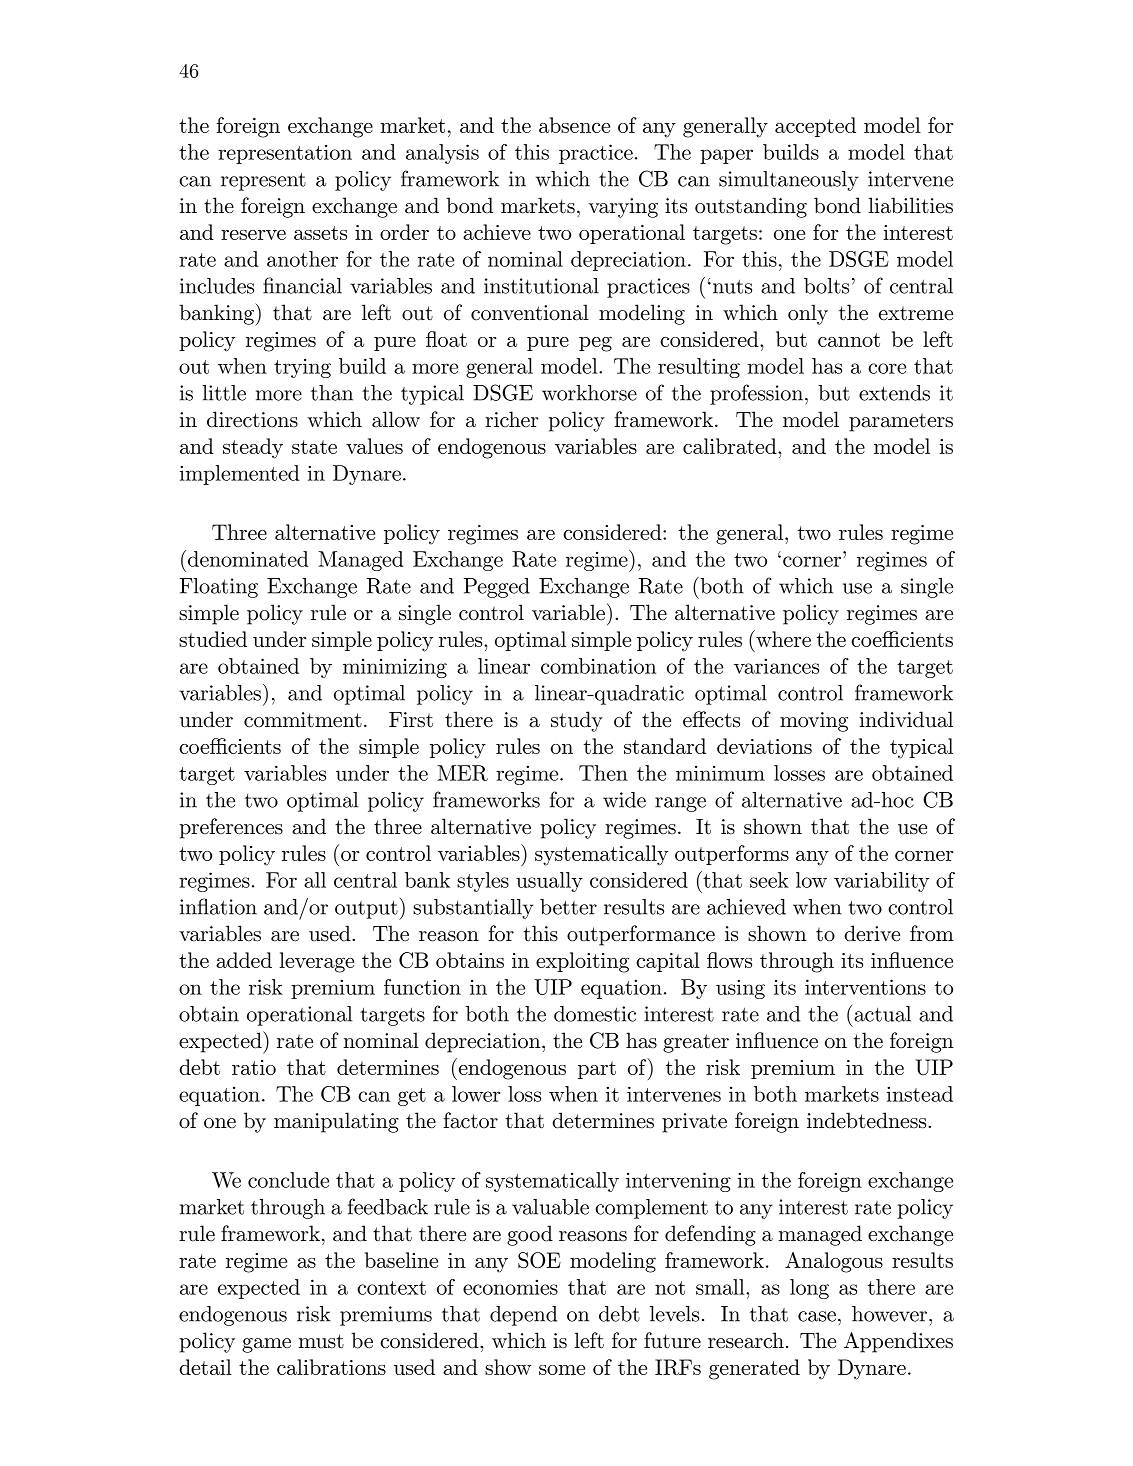 The height and width of the document is (1466, 1133). Describe the element at coordinates (213, 639) in the document. I see `studied` at that location.
